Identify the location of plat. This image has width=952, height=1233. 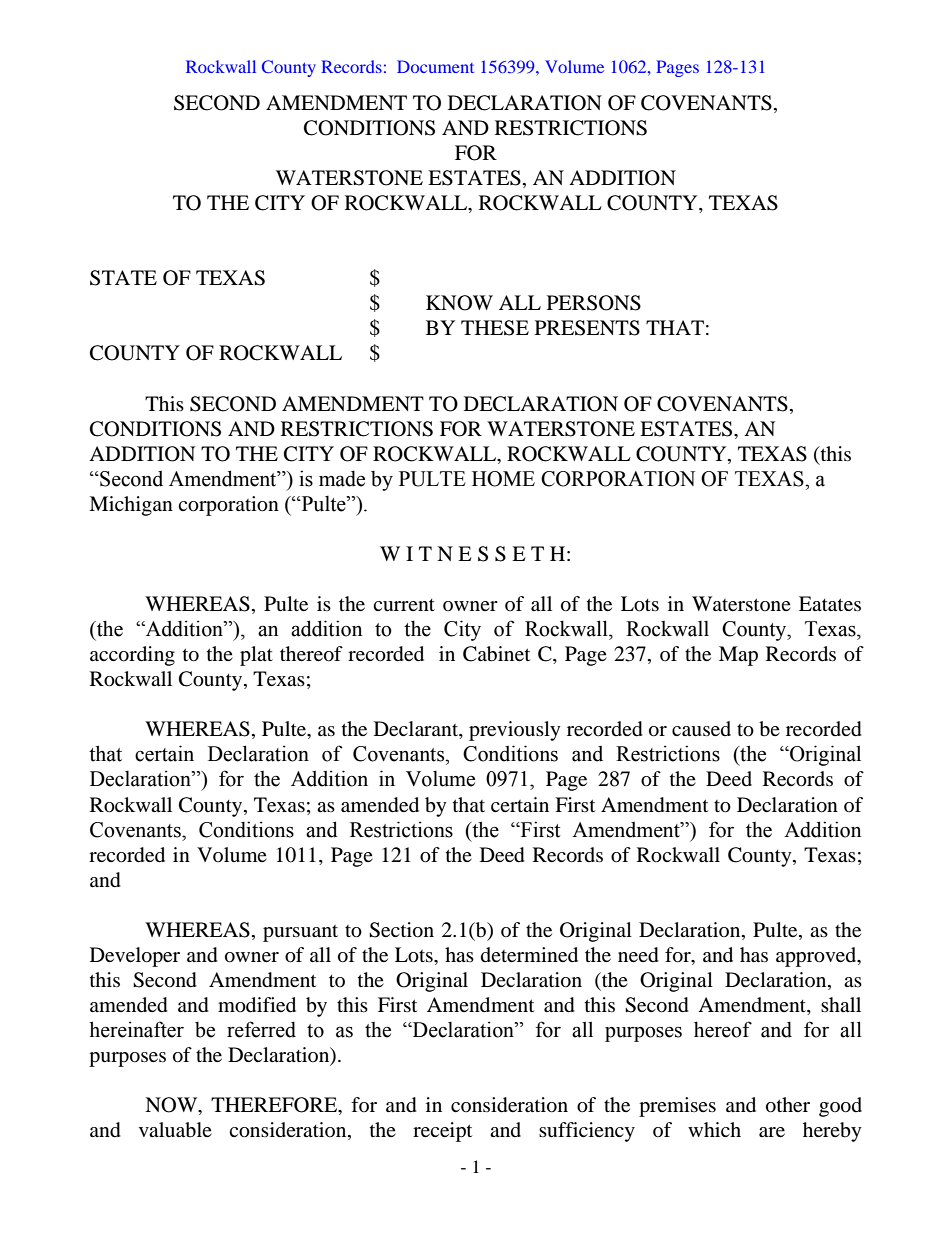
(256, 656).
